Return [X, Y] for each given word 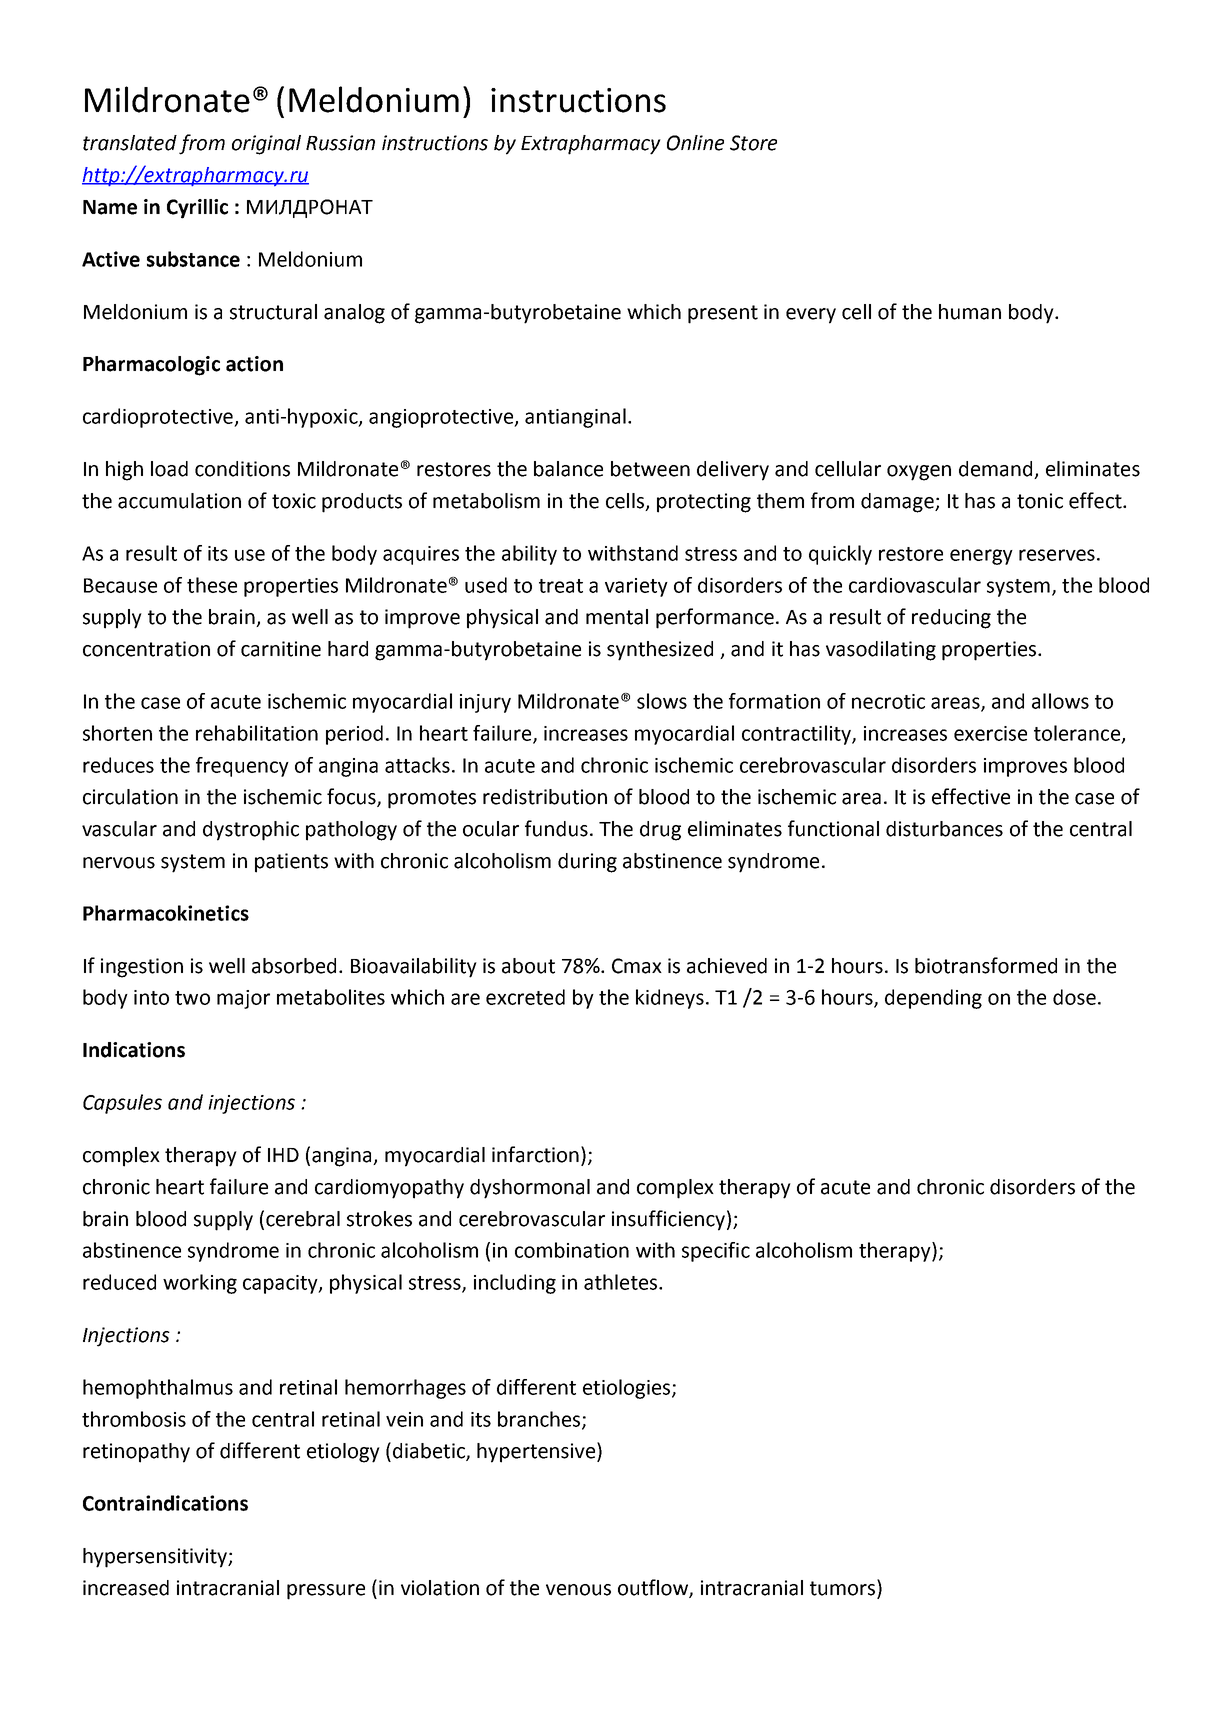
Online [695, 143]
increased [126, 1588]
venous [578, 1590]
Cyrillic [197, 209]
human [970, 312]
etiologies [628, 1389]
